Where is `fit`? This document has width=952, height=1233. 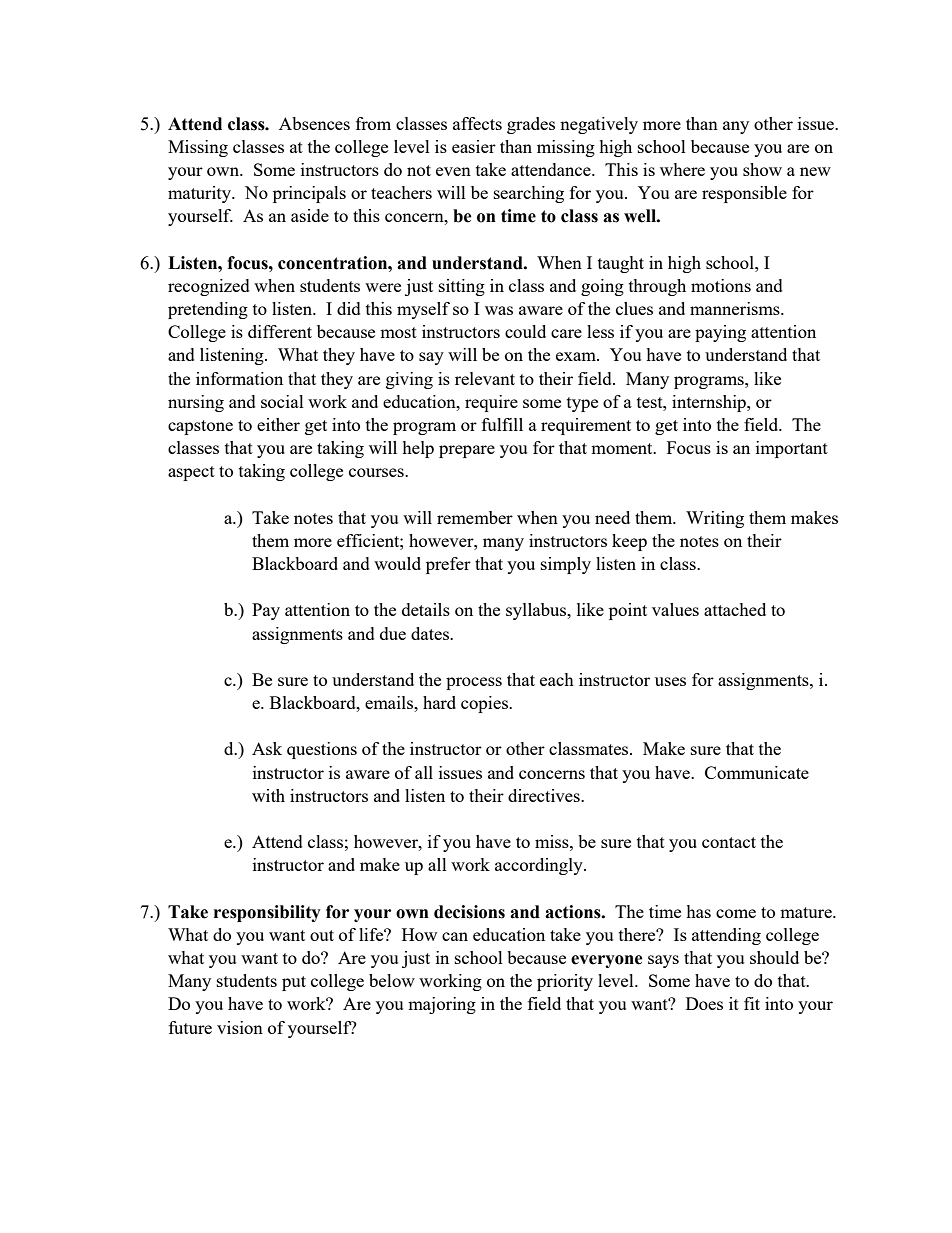 fit is located at coordinates (752, 1003).
